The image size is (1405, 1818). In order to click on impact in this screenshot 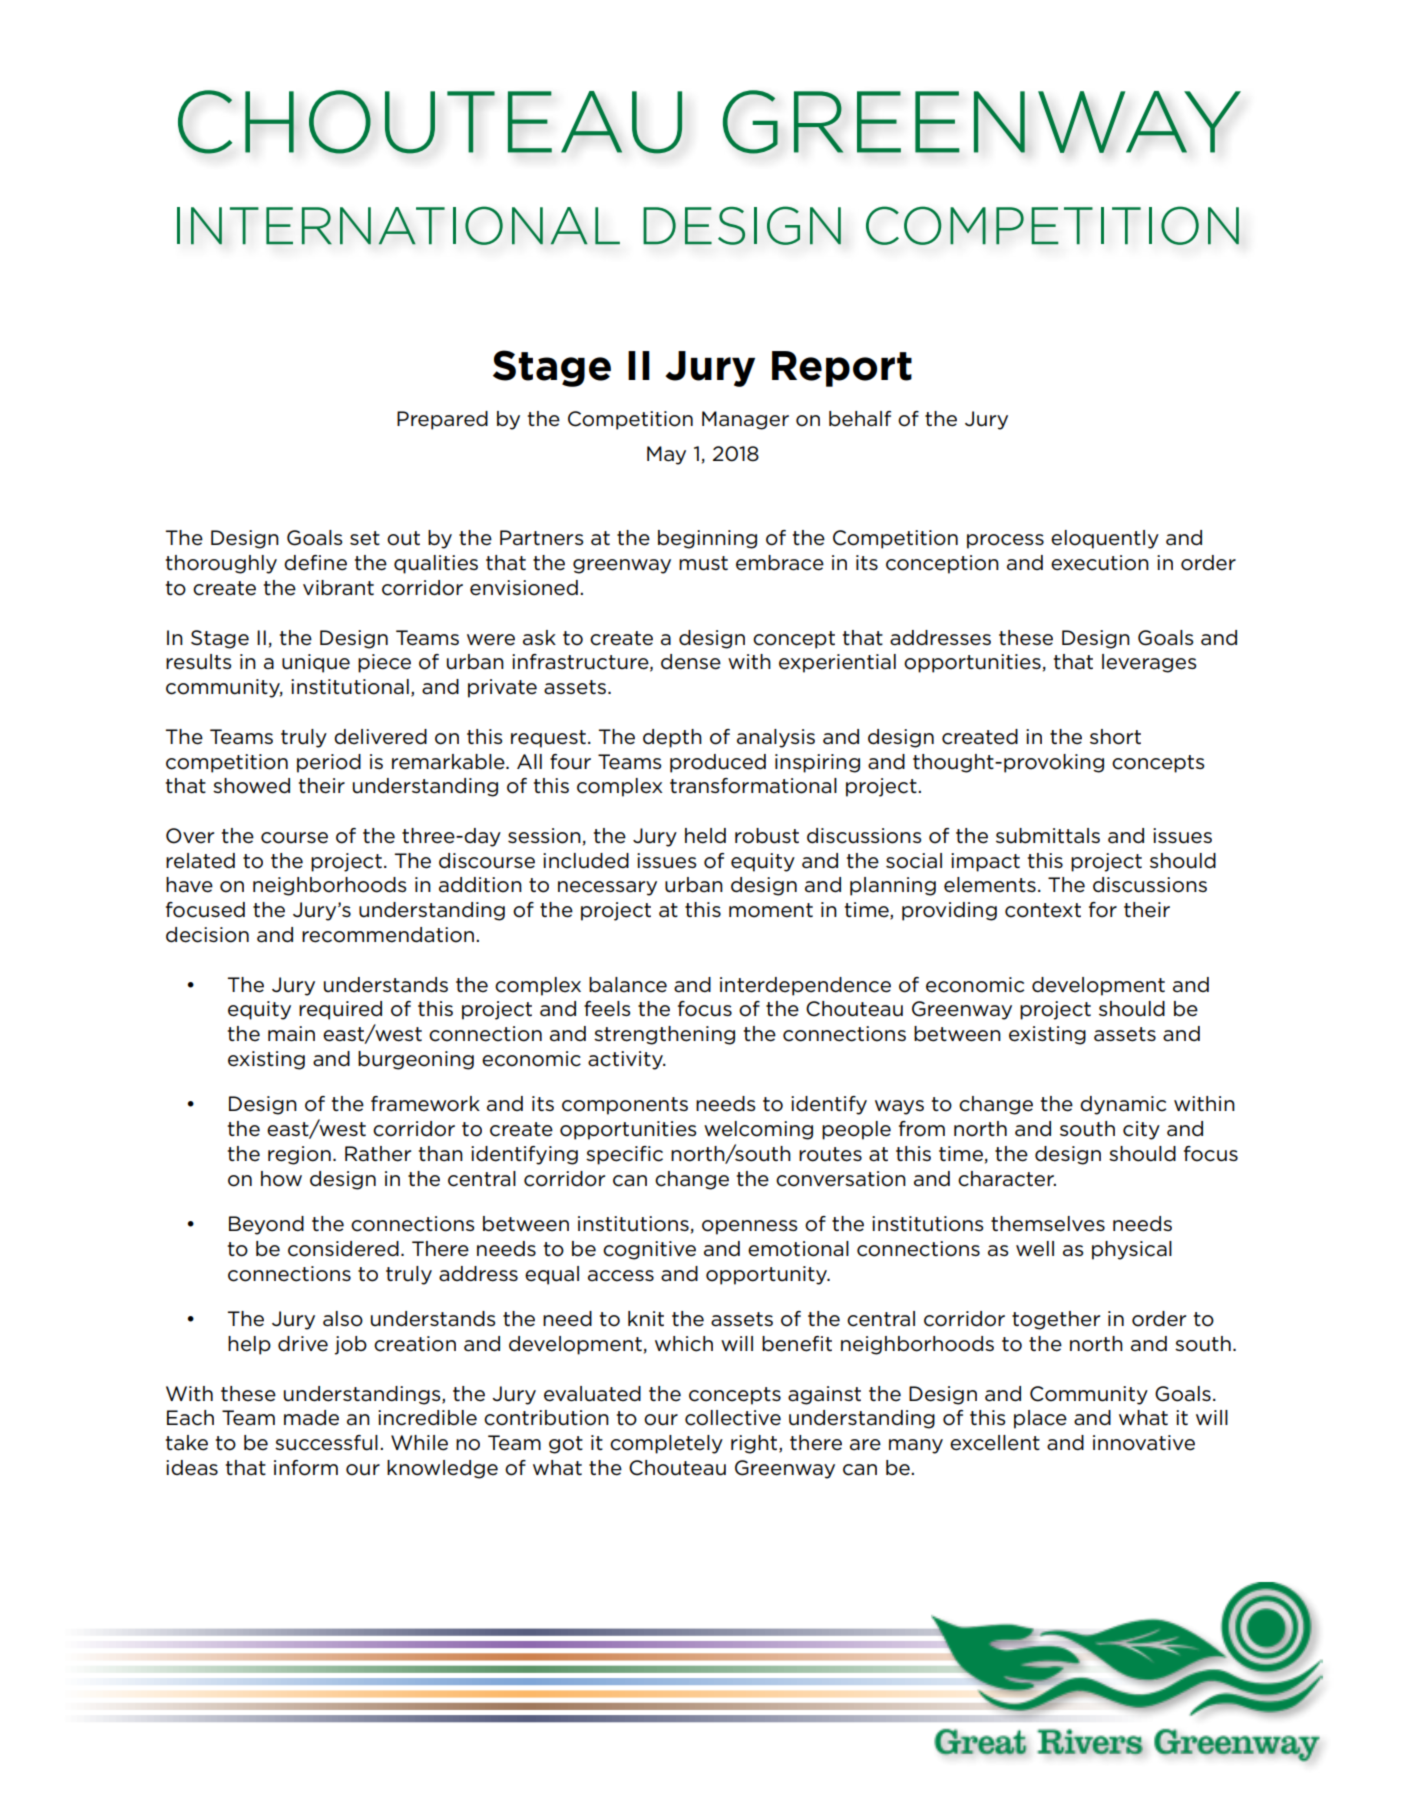, I will do `click(985, 862)`.
